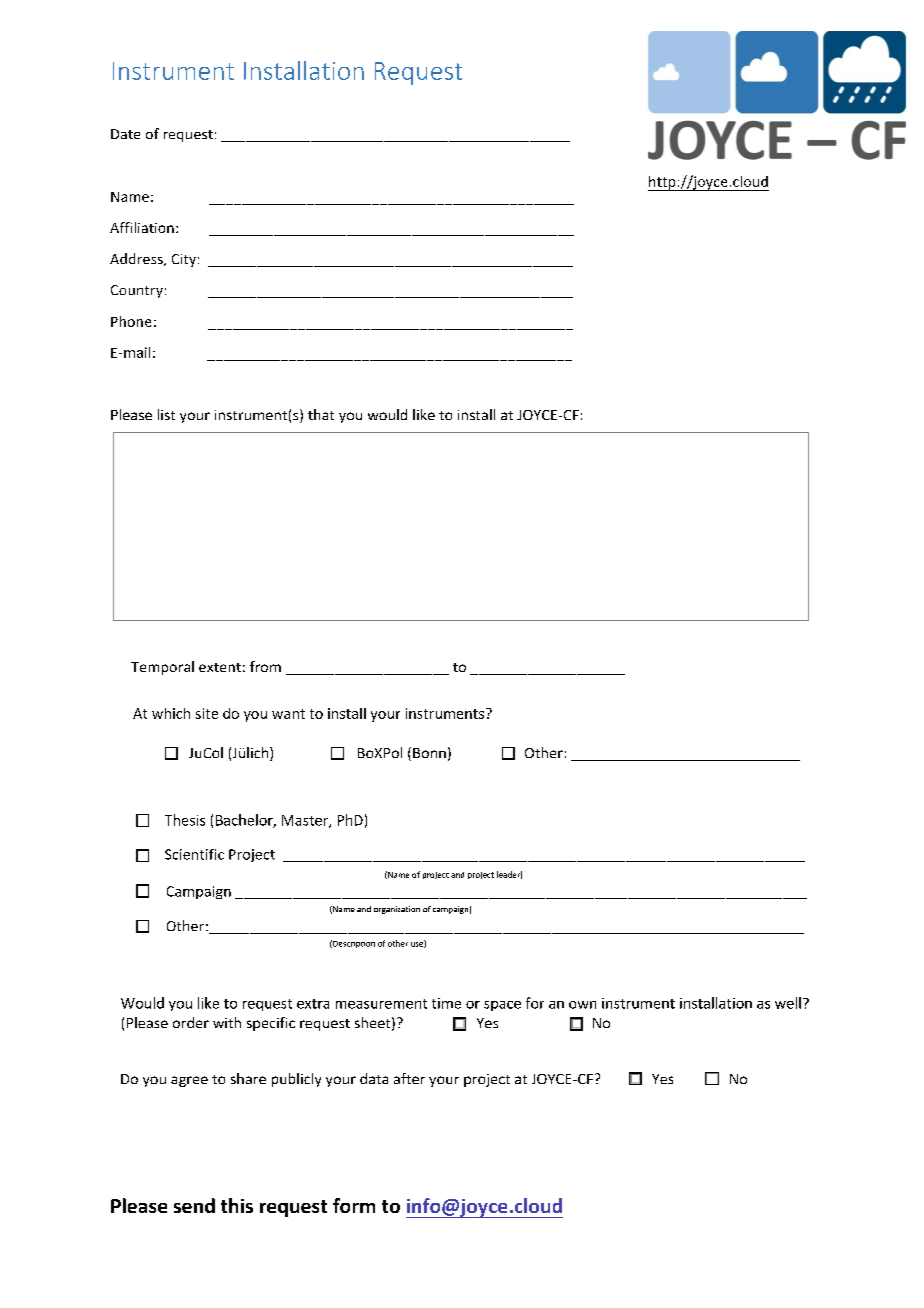 The image size is (924, 1308). I want to click on want, so click(288, 714).
